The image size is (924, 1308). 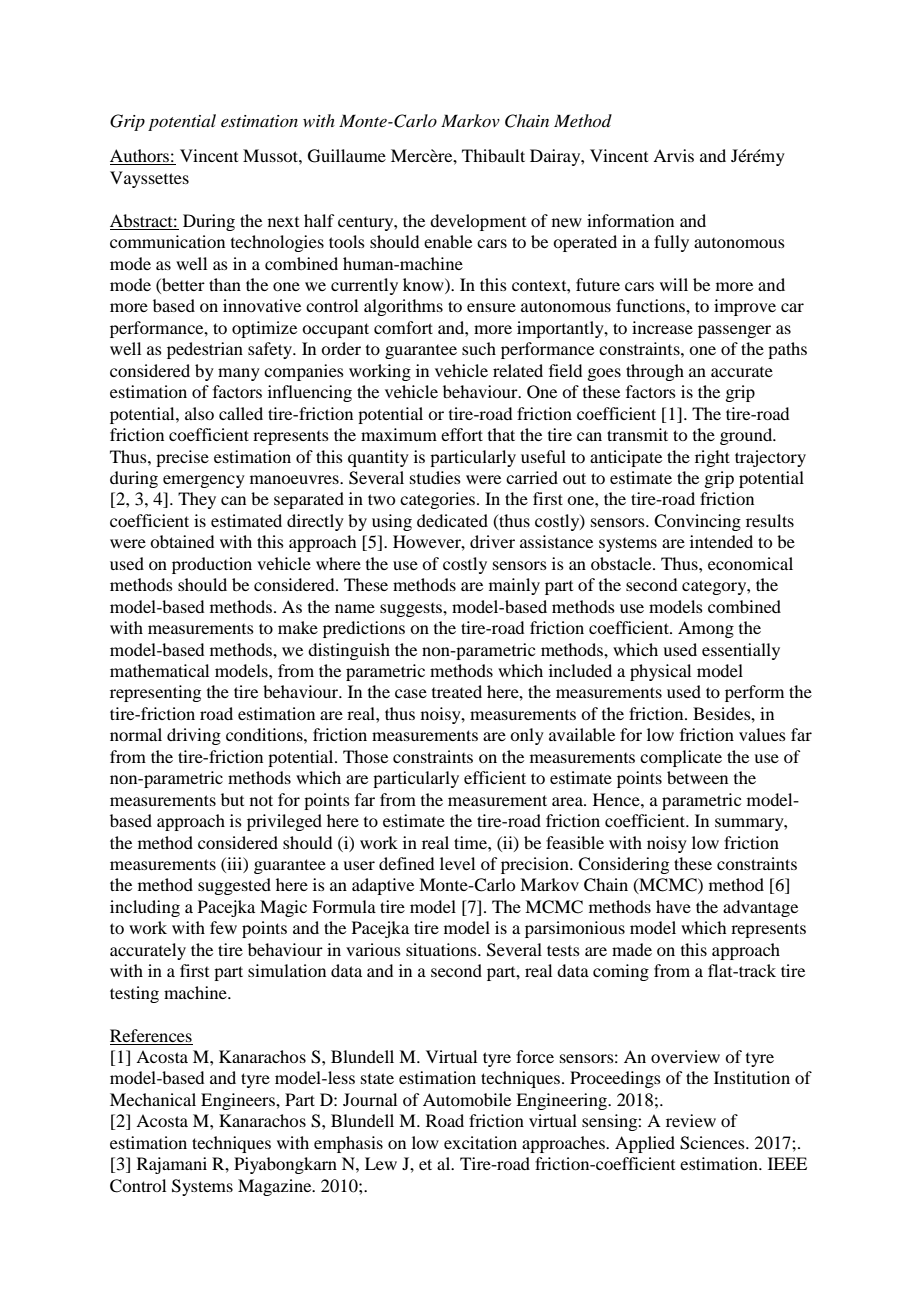 What do you see at coordinates (673, 906) in the document?
I see `have` at bounding box center [673, 906].
